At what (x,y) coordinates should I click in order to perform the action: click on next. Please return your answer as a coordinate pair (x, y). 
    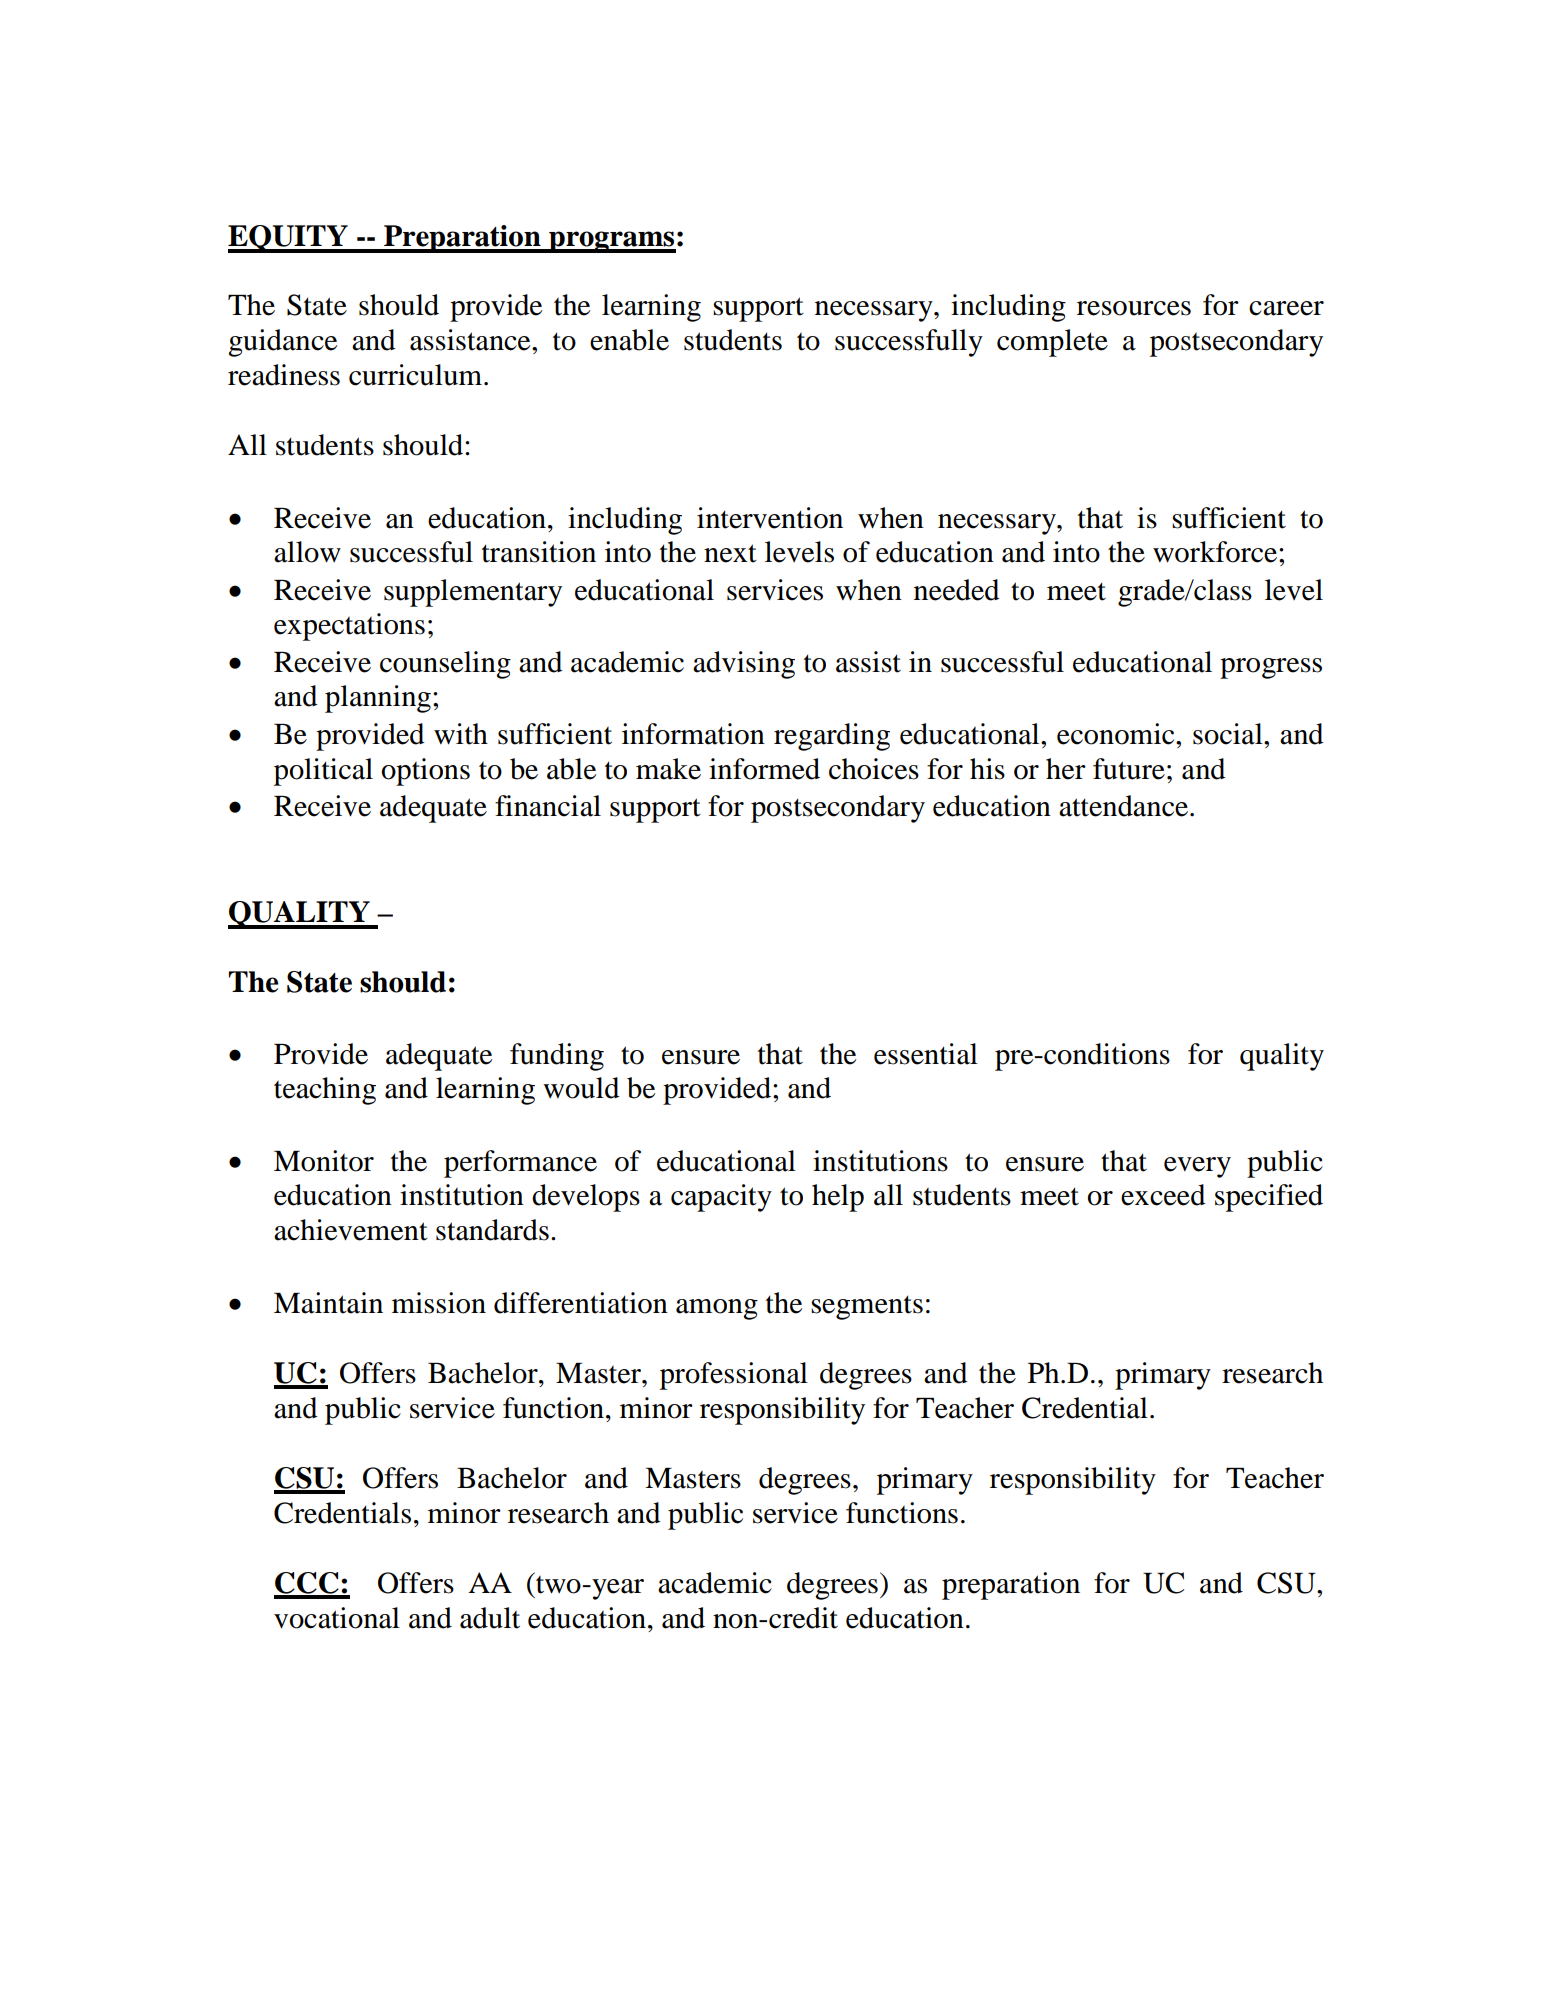
    Looking at the image, I should click on (730, 553).
